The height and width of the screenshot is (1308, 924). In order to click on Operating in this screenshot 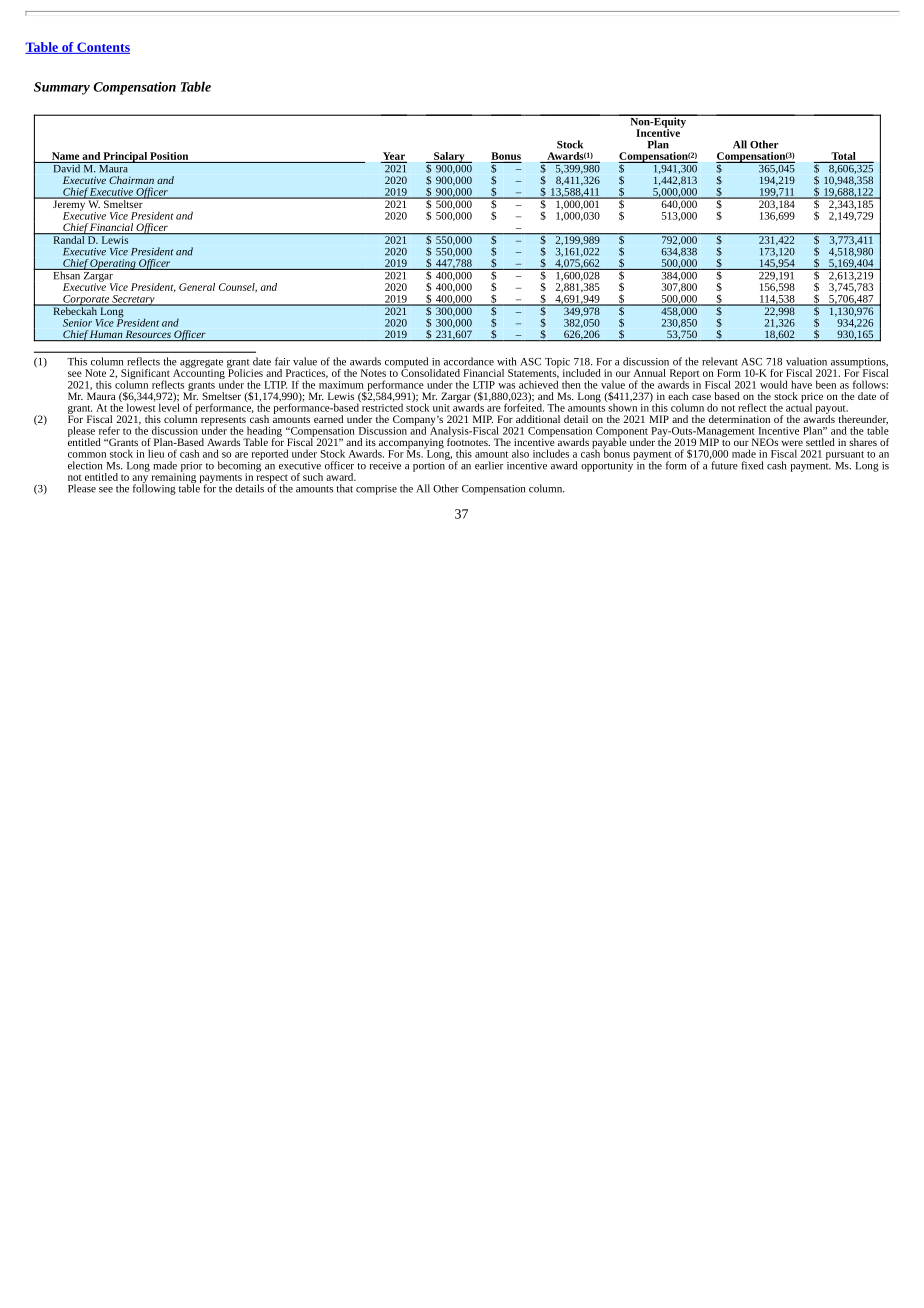, I will do `click(113, 264)`.
